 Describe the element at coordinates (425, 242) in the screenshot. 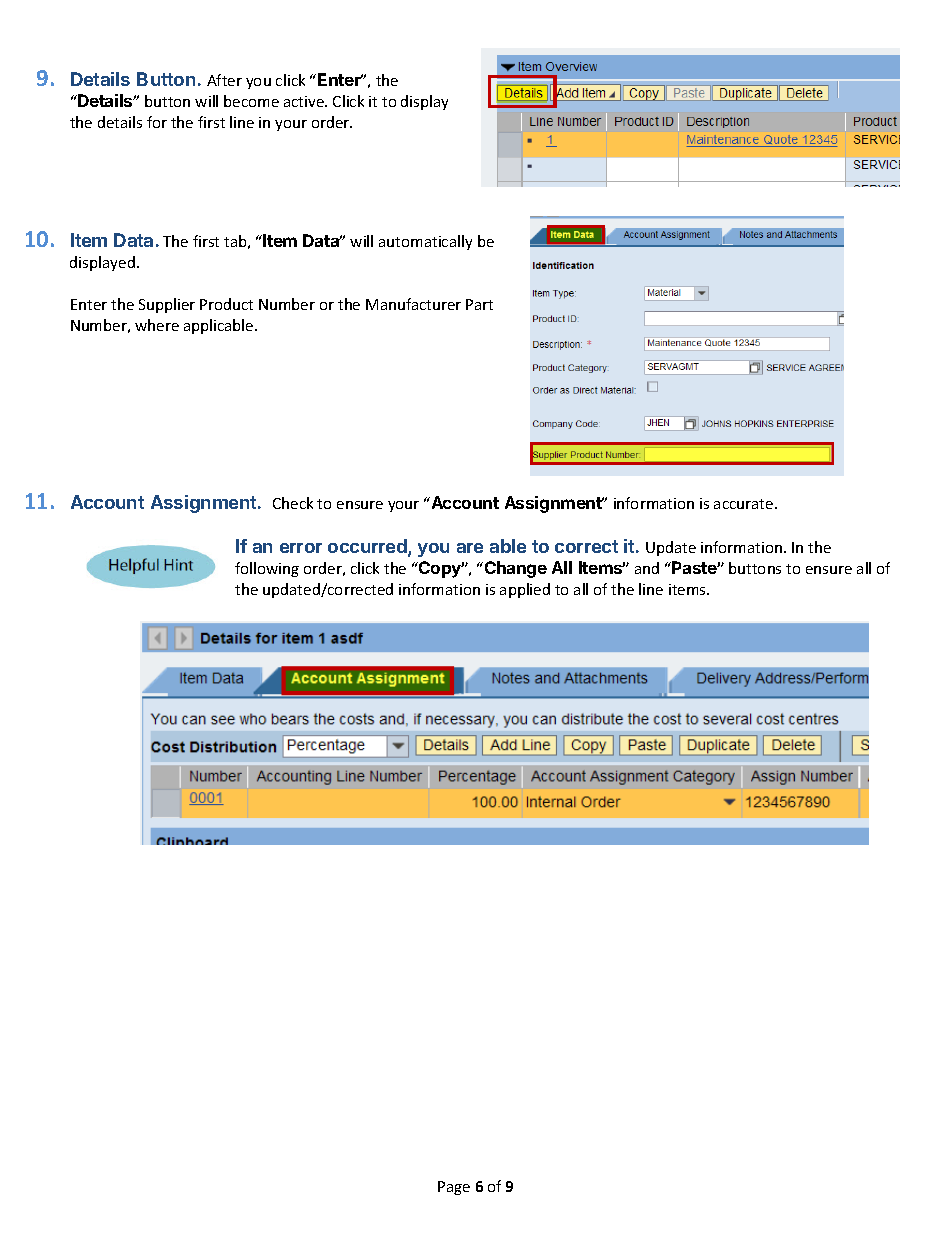

I see `automatically` at that location.
